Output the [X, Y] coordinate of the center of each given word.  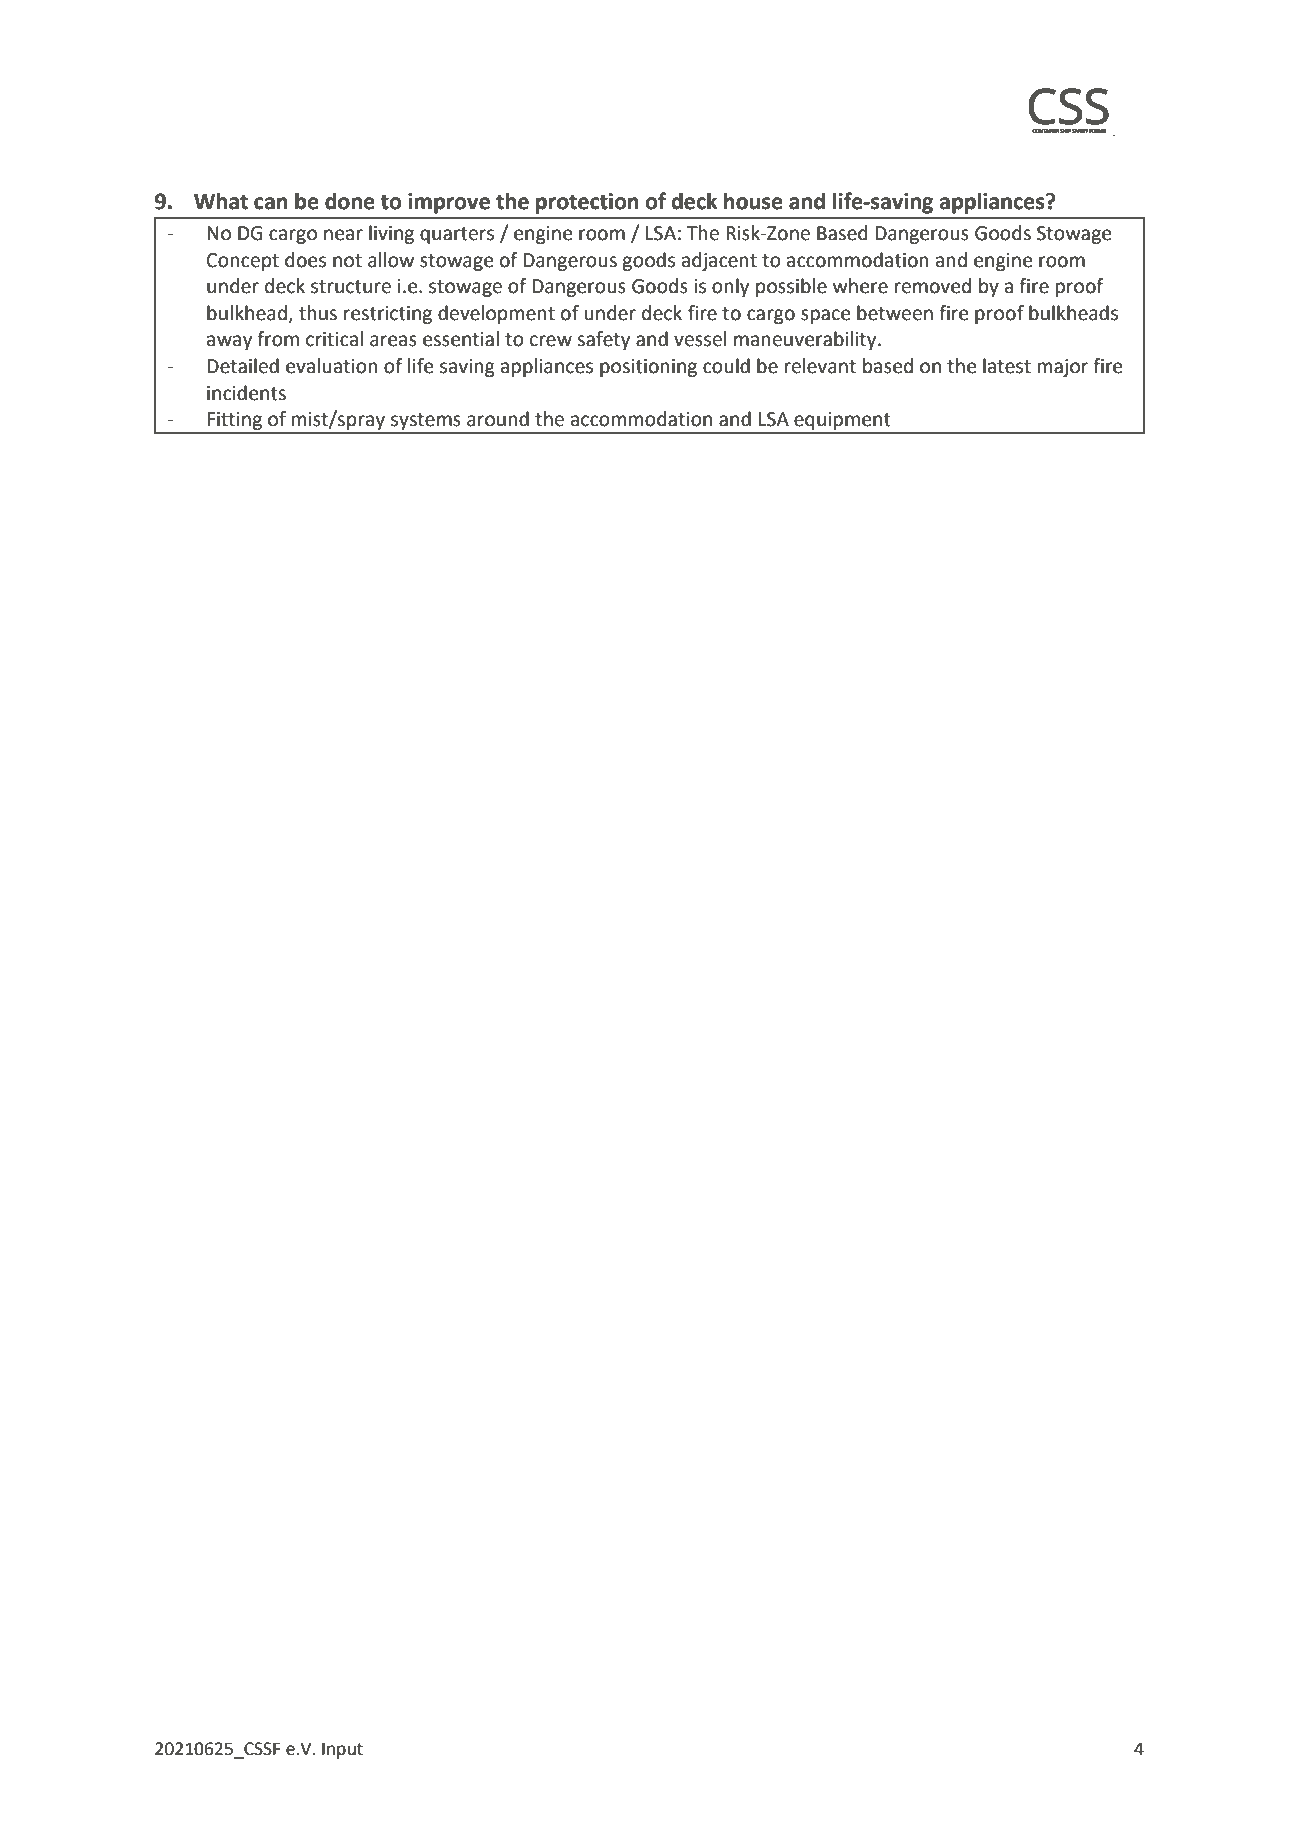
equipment [842, 422]
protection [587, 203]
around [498, 419]
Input [342, 1750]
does [305, 260]
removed [933, 286]
